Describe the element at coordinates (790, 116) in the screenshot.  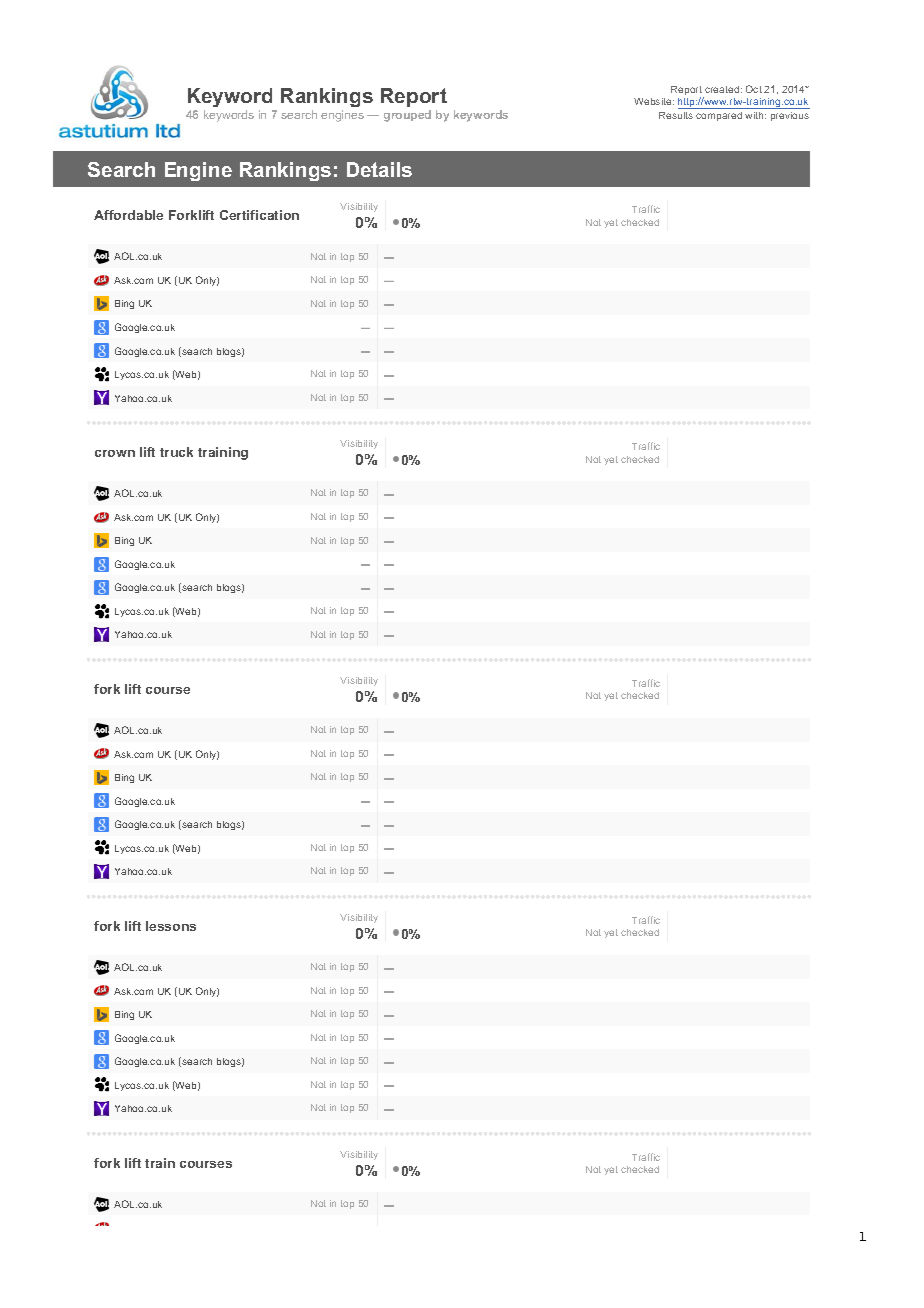
I see `previous` at that location.
